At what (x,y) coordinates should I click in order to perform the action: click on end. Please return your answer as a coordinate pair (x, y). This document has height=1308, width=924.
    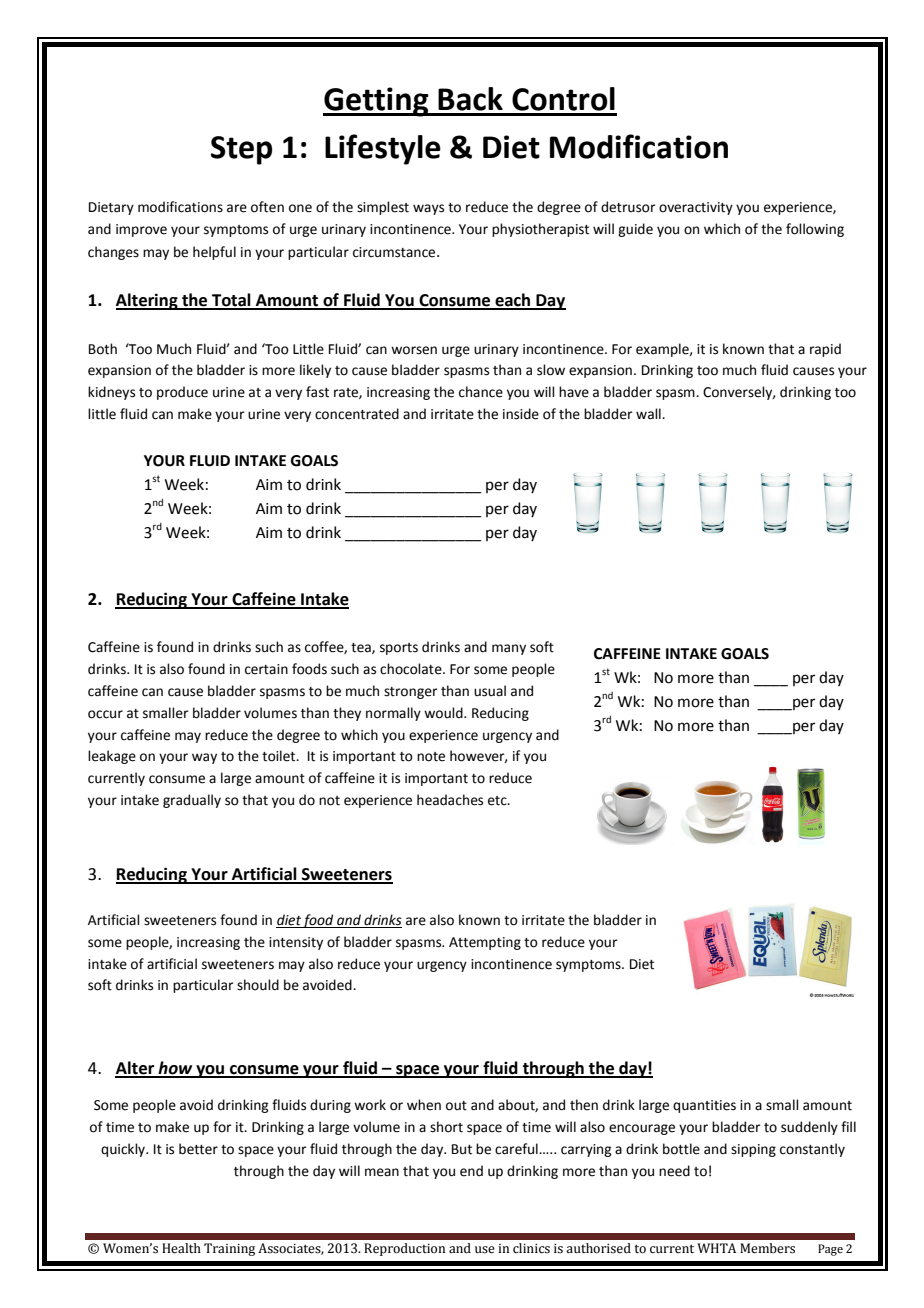
    Looking at the image, I should click on (471, 1171).
